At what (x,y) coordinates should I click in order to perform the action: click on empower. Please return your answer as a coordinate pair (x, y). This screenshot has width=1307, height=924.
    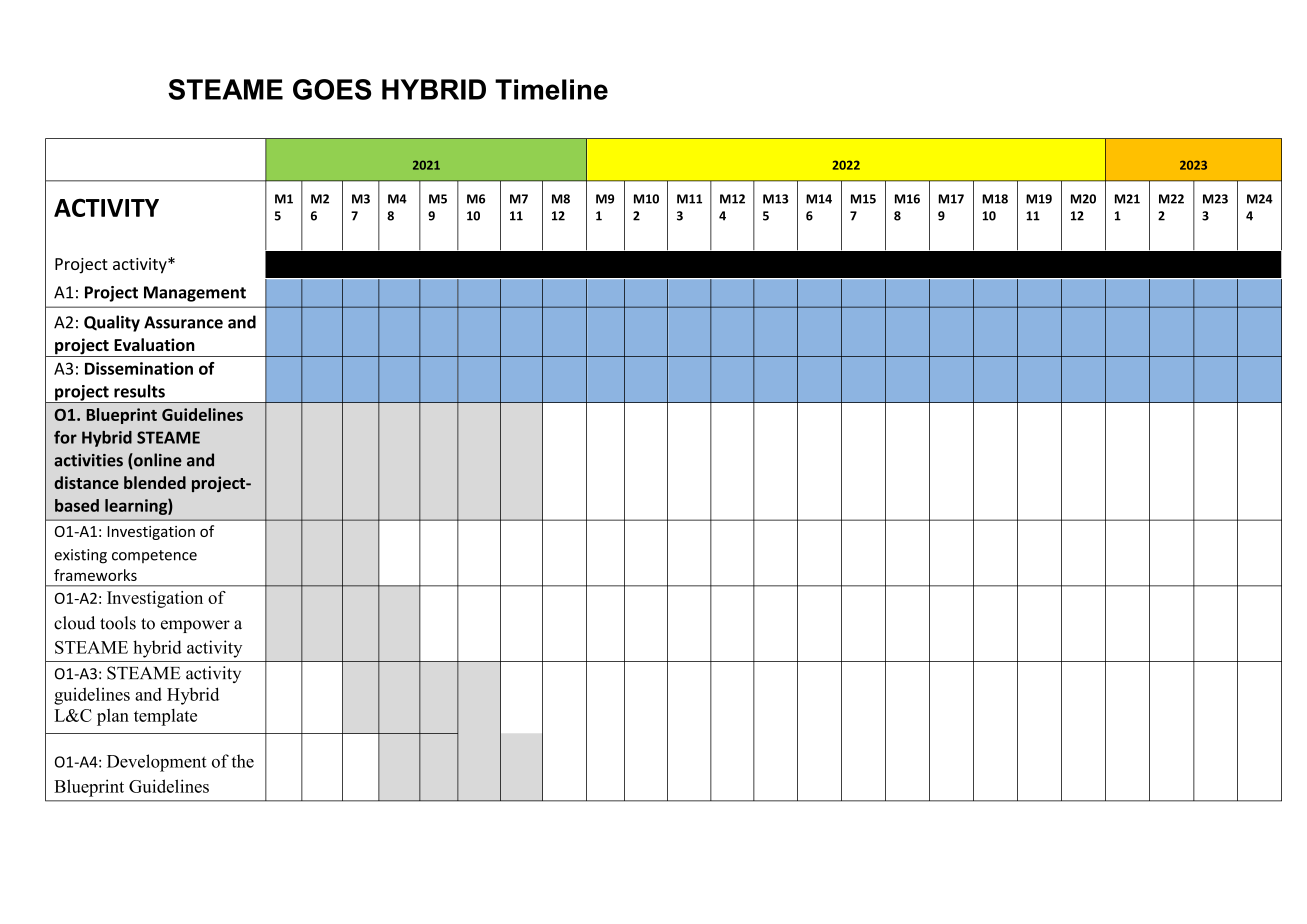
    Looking at the image, I should click on (195, 626).
